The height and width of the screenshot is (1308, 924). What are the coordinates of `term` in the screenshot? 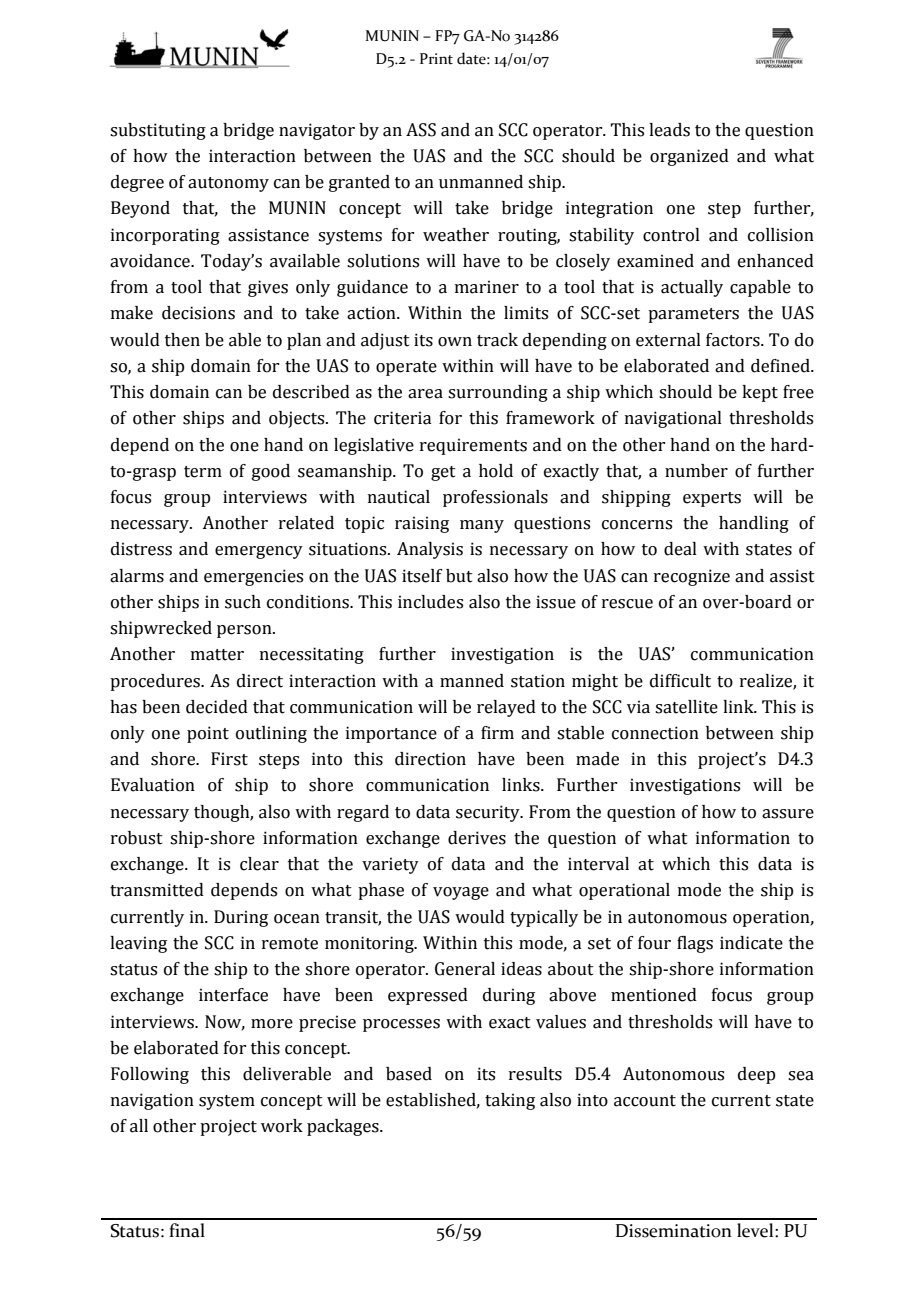 It's located at (203, 472).
